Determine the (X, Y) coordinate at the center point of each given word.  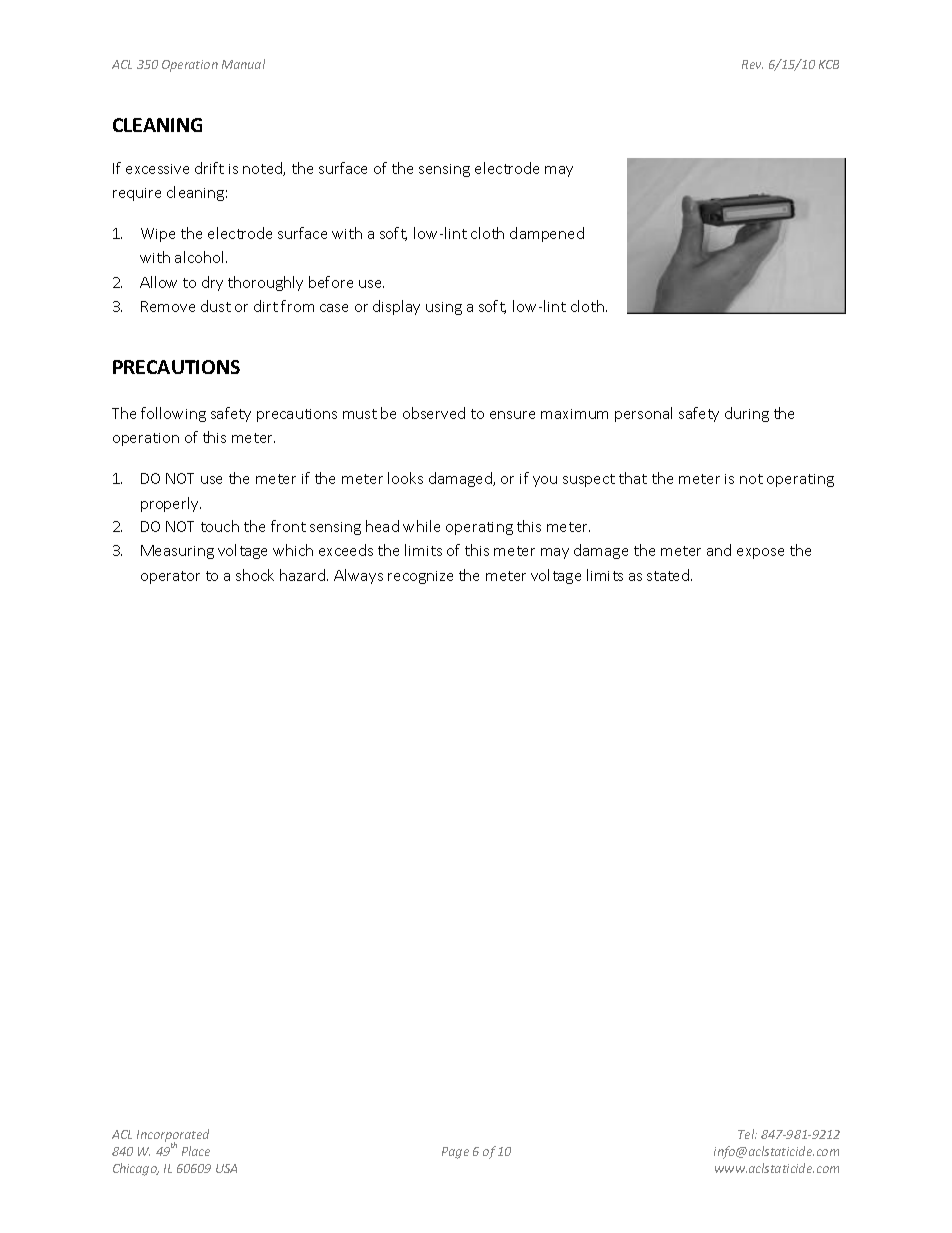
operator (170, 577)
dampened (547, 234)
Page (455, 1153)
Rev (752, 64)
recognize (420, 577)
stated (669, 575)
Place (196, 1151)
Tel (747, 1134)
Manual (243, 64)
